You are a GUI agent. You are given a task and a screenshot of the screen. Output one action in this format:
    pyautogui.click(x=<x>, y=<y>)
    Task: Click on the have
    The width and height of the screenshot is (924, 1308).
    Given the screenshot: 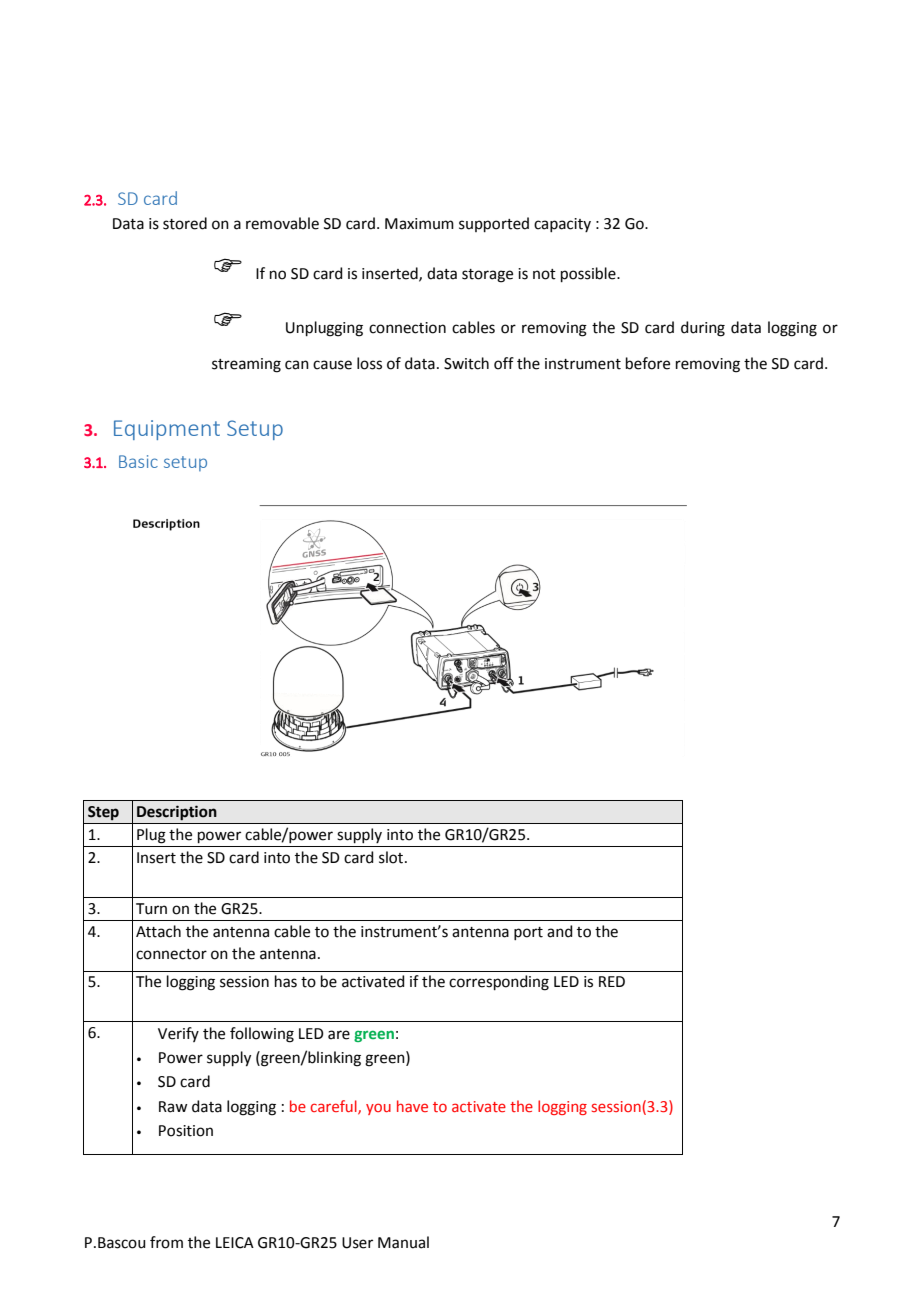 What is the action you would take?
    pyautogui.click(x=412, y=1106)
